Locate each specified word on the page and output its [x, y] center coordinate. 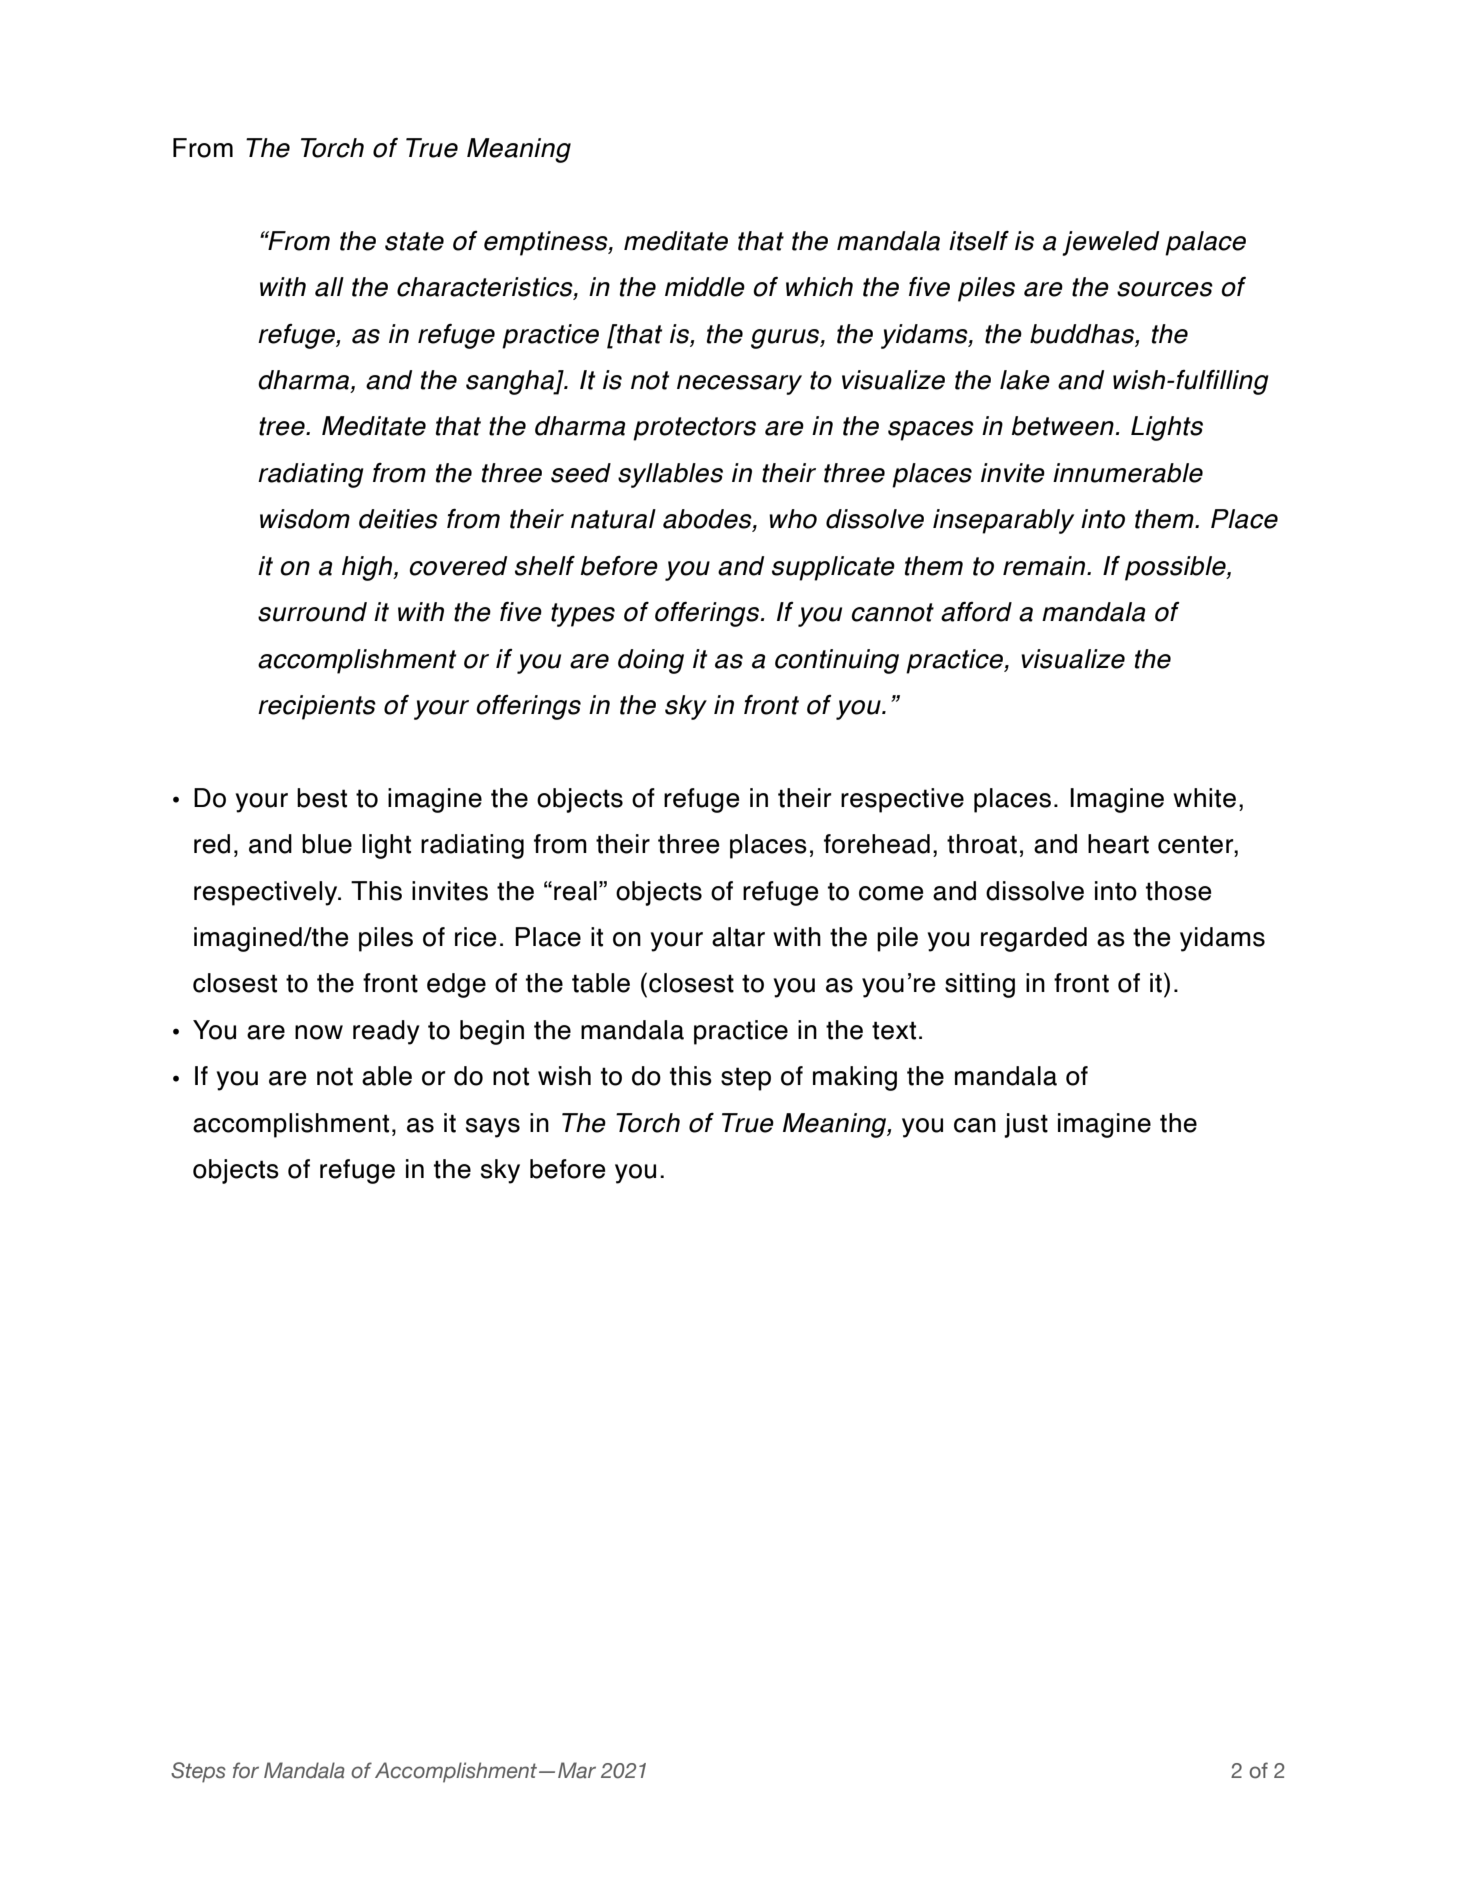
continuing [837, 661]
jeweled [1110, 243]
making [855, 1078]
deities [398, 519]
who [793, 519]
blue [327, 844]
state [414, 241]
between [1063, 426]
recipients [317, 707]
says [493, 1128]
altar [738, 937]
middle [705, 287]
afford [976, 611]
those [1178, 891]
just [1026, 1125]
